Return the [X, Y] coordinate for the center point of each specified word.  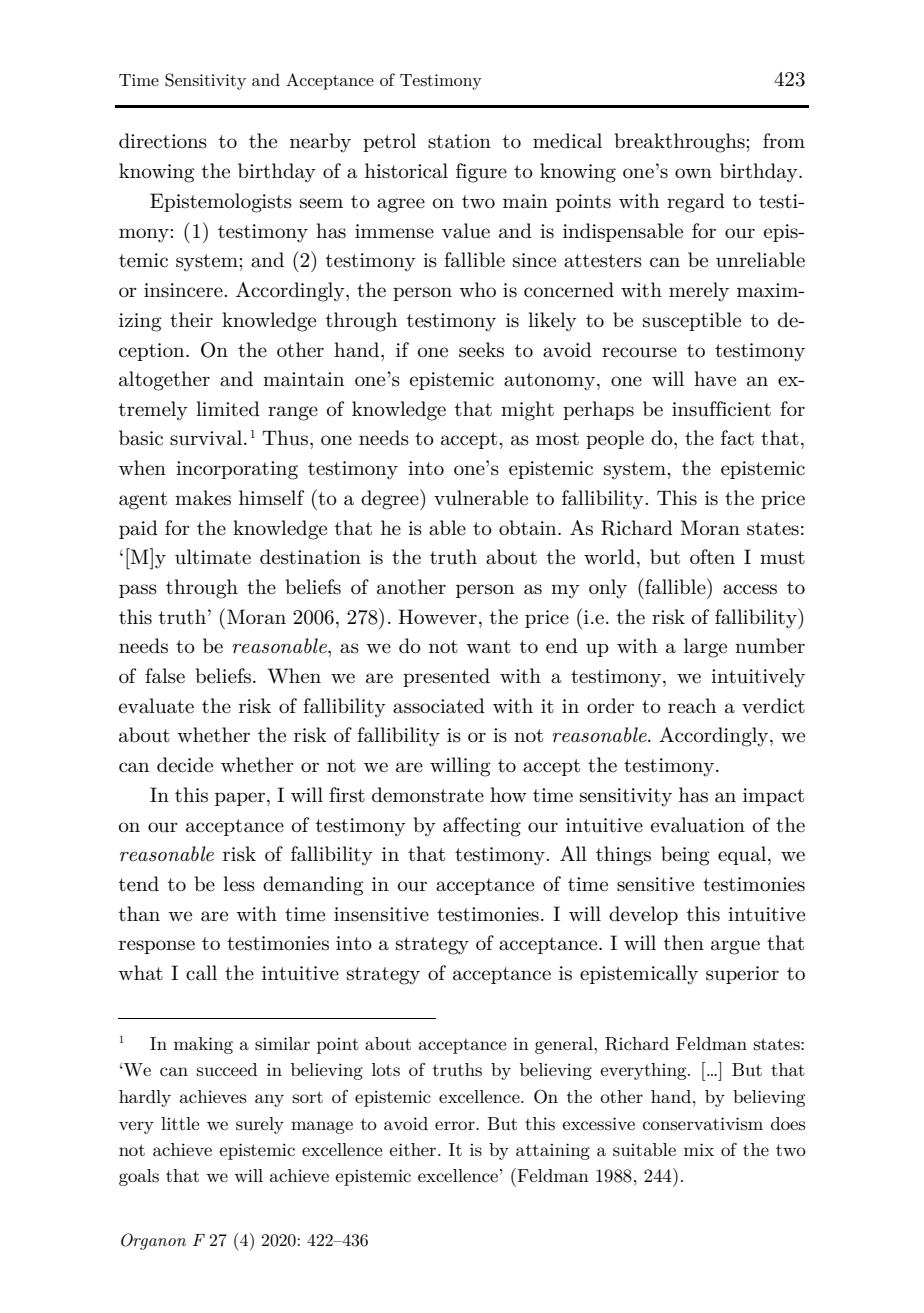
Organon [153, 1241]
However [437, 617]
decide [185, 765]
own [693, 173]
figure [481, 173]
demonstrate [428, 795]
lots [386, 1070]
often [712, 557]
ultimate [213, 557]
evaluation [698, 825]
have [715, 379]
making [203, 1045]
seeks [481, 350]
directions [163, 141]
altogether [164, 381]
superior [742, 975]
